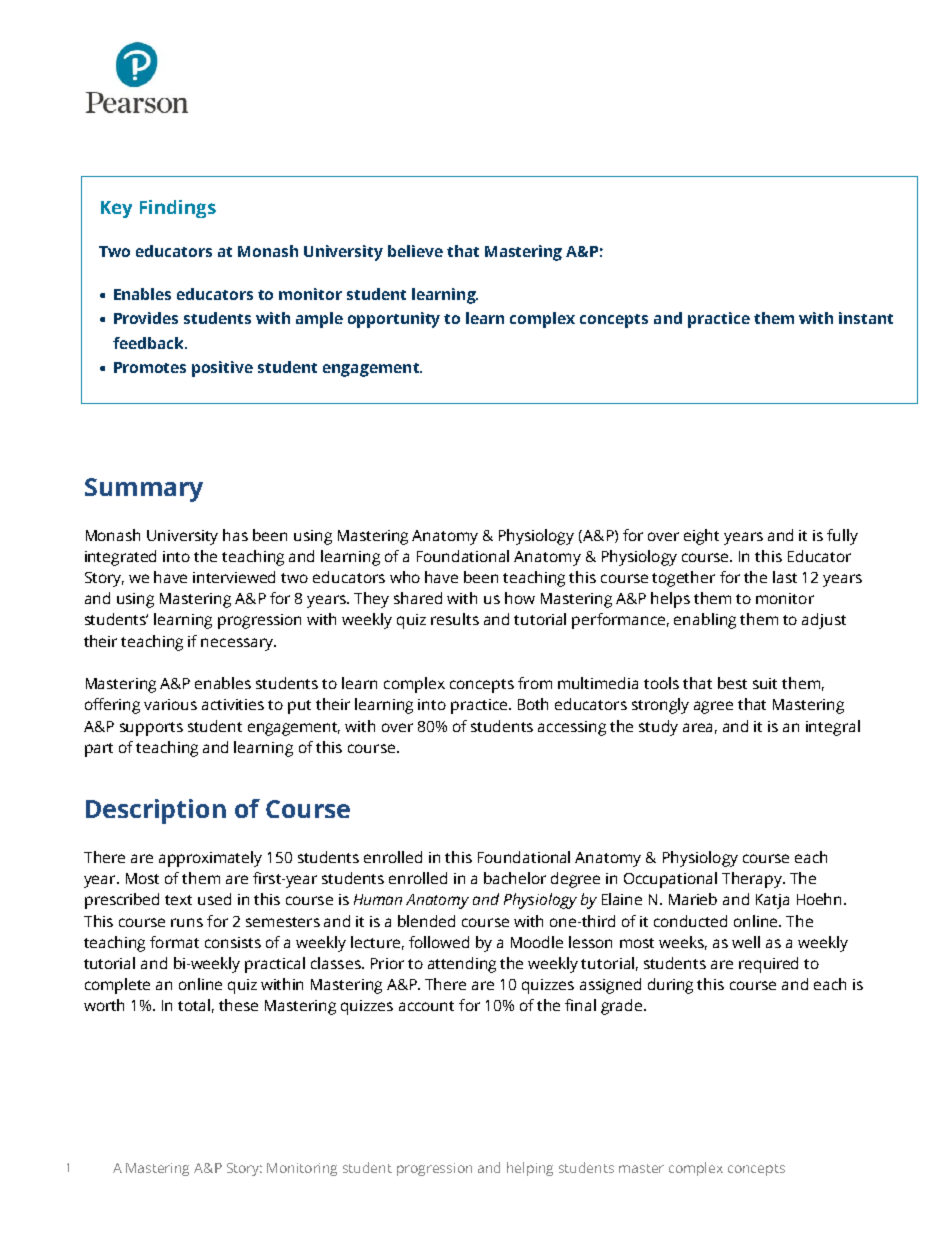 This screenshot has height=1233, width=952. Describe the element at coordinates (535, 683) in the screenshot. I see `from` at that location.
